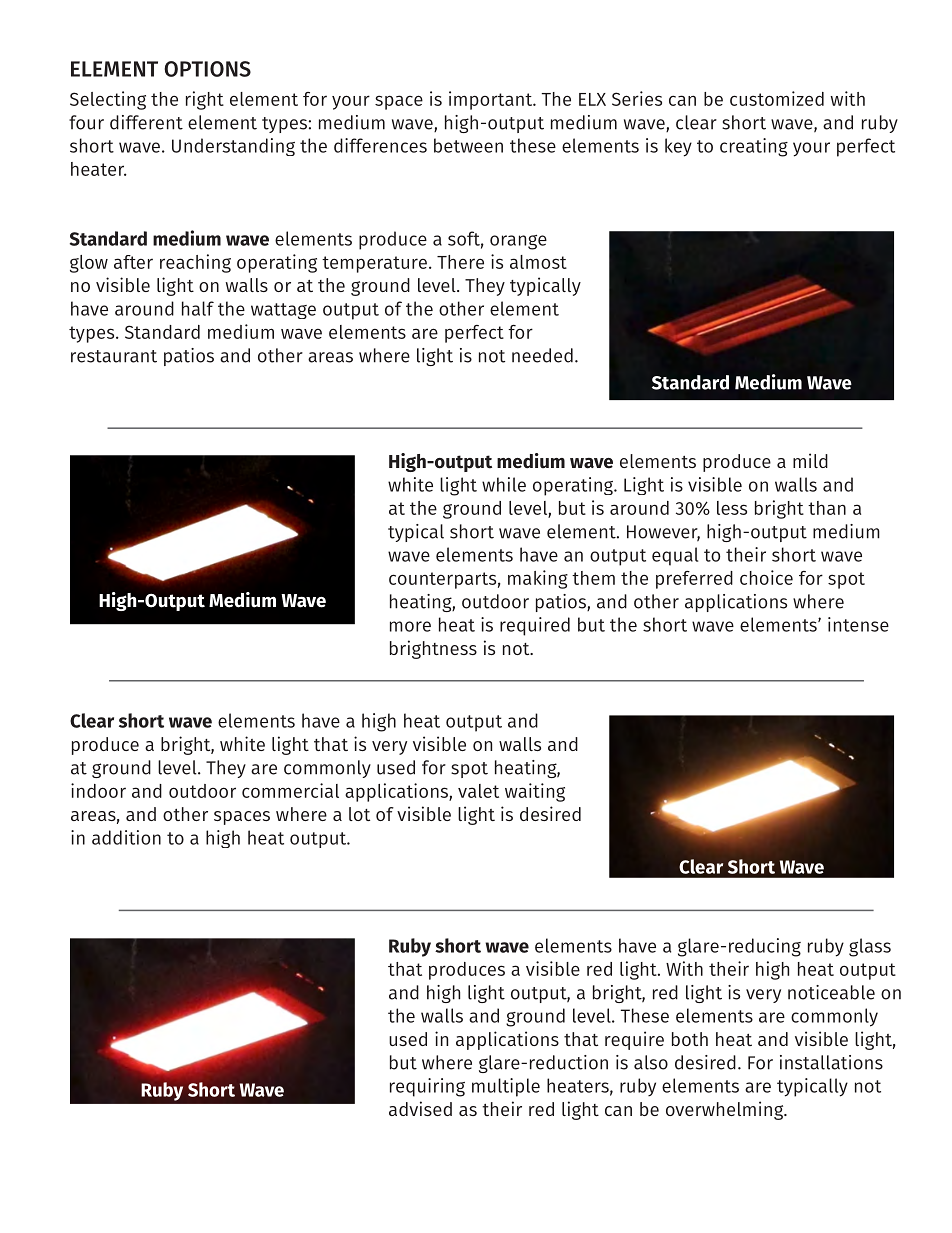 The height and width of the screenshot is (1233, 952). I want to click on addition, so click(126, 837).
